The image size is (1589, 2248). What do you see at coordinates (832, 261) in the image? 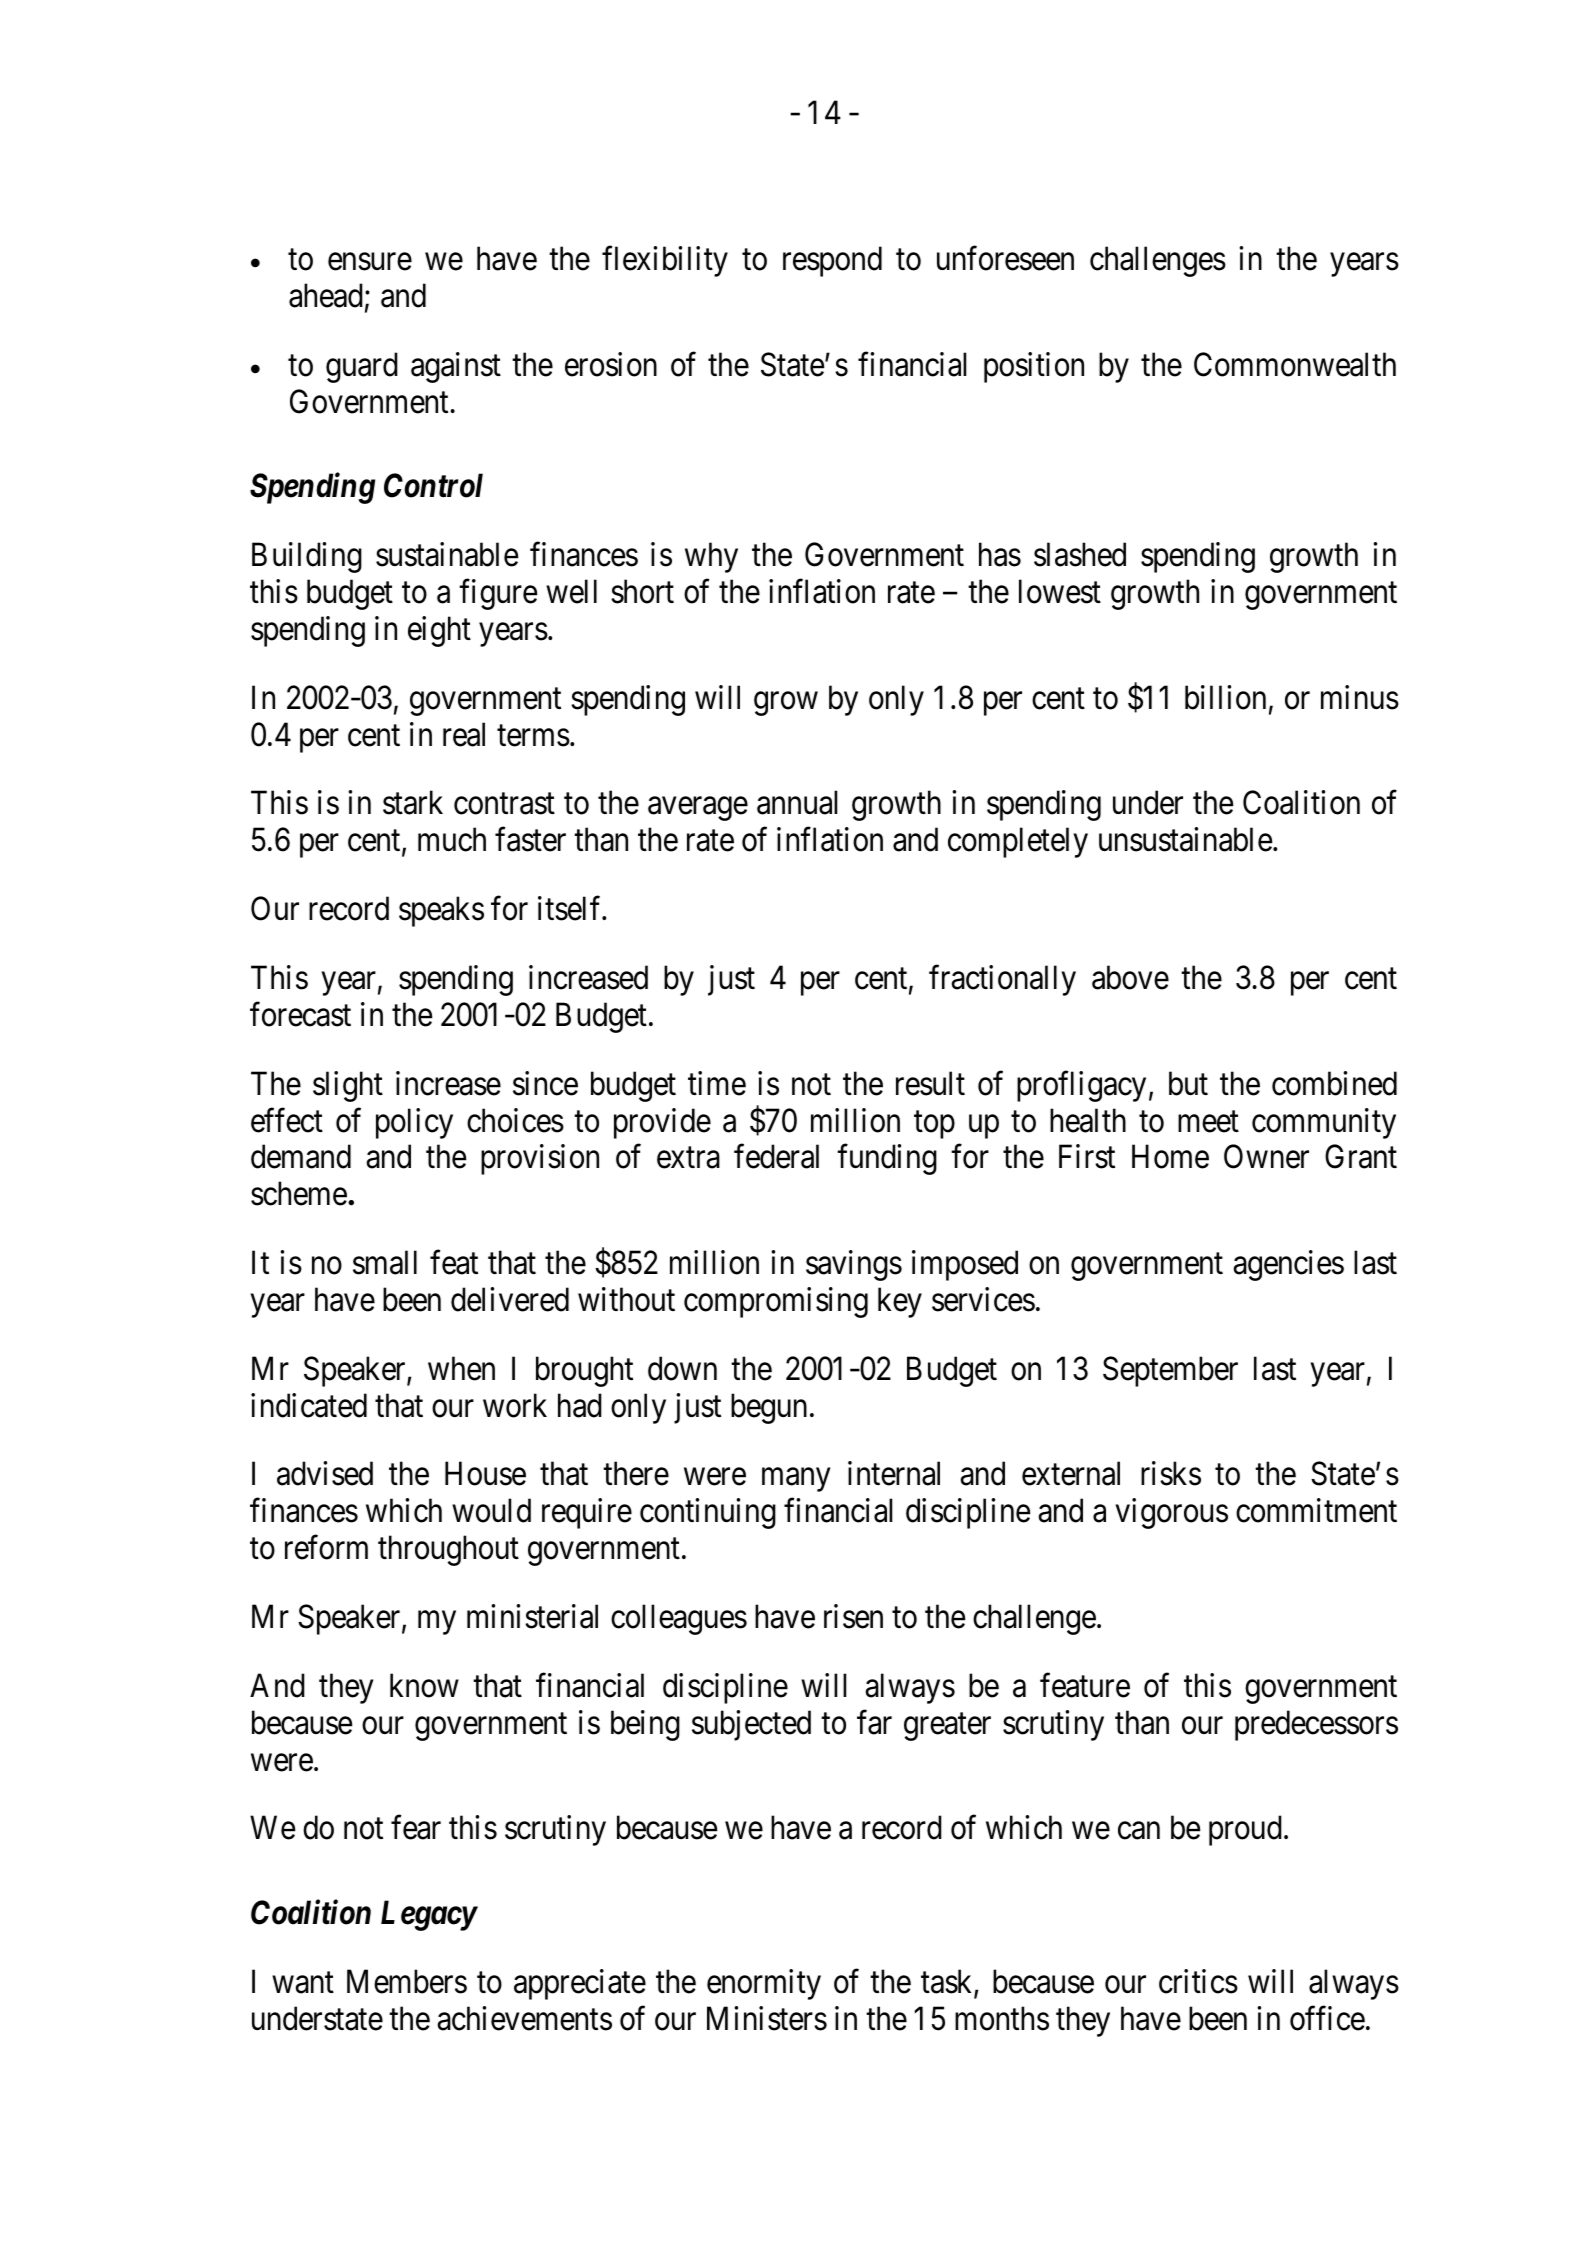
I see `respond` at bounding box center [832, 261].
